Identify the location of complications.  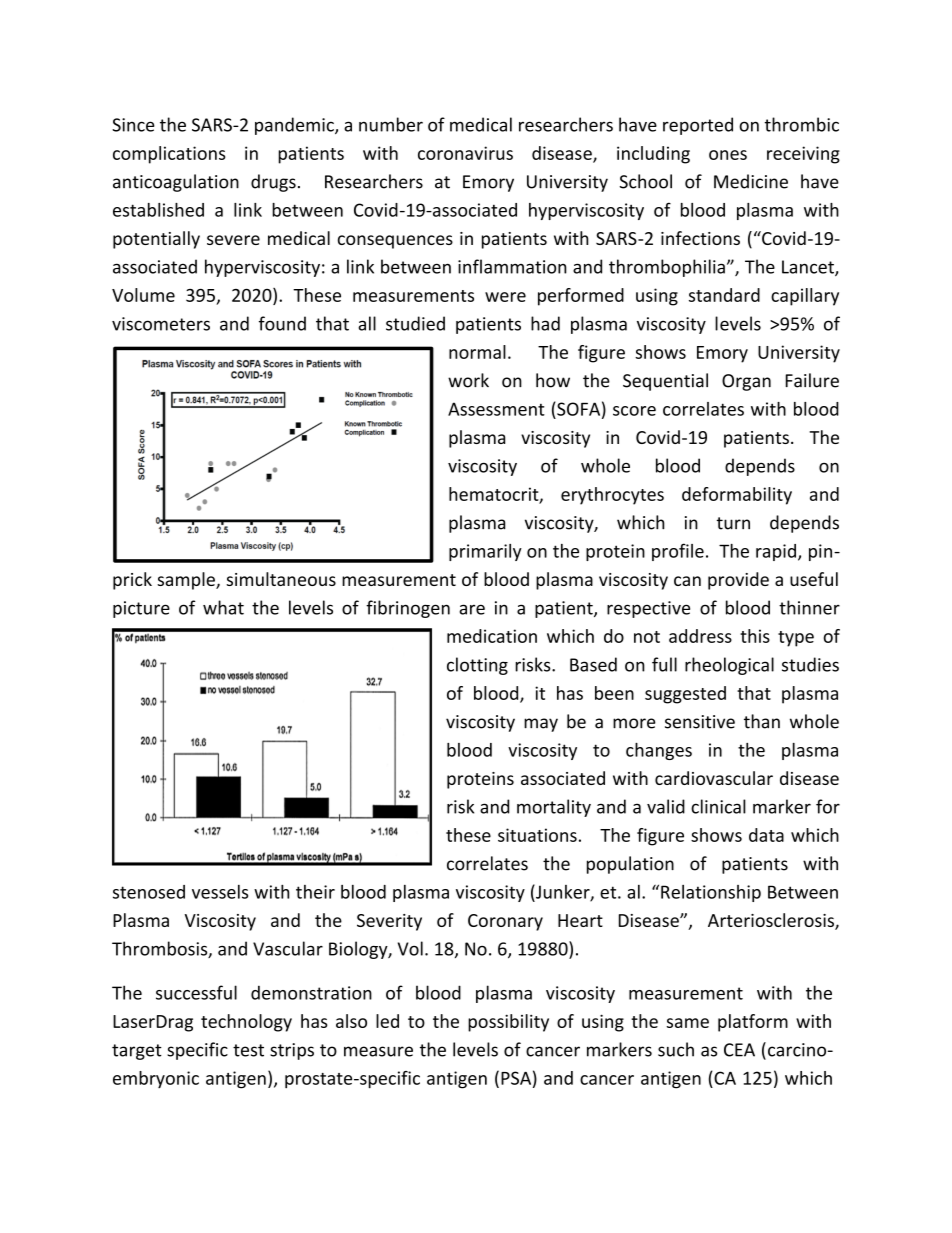
(169, 155).
